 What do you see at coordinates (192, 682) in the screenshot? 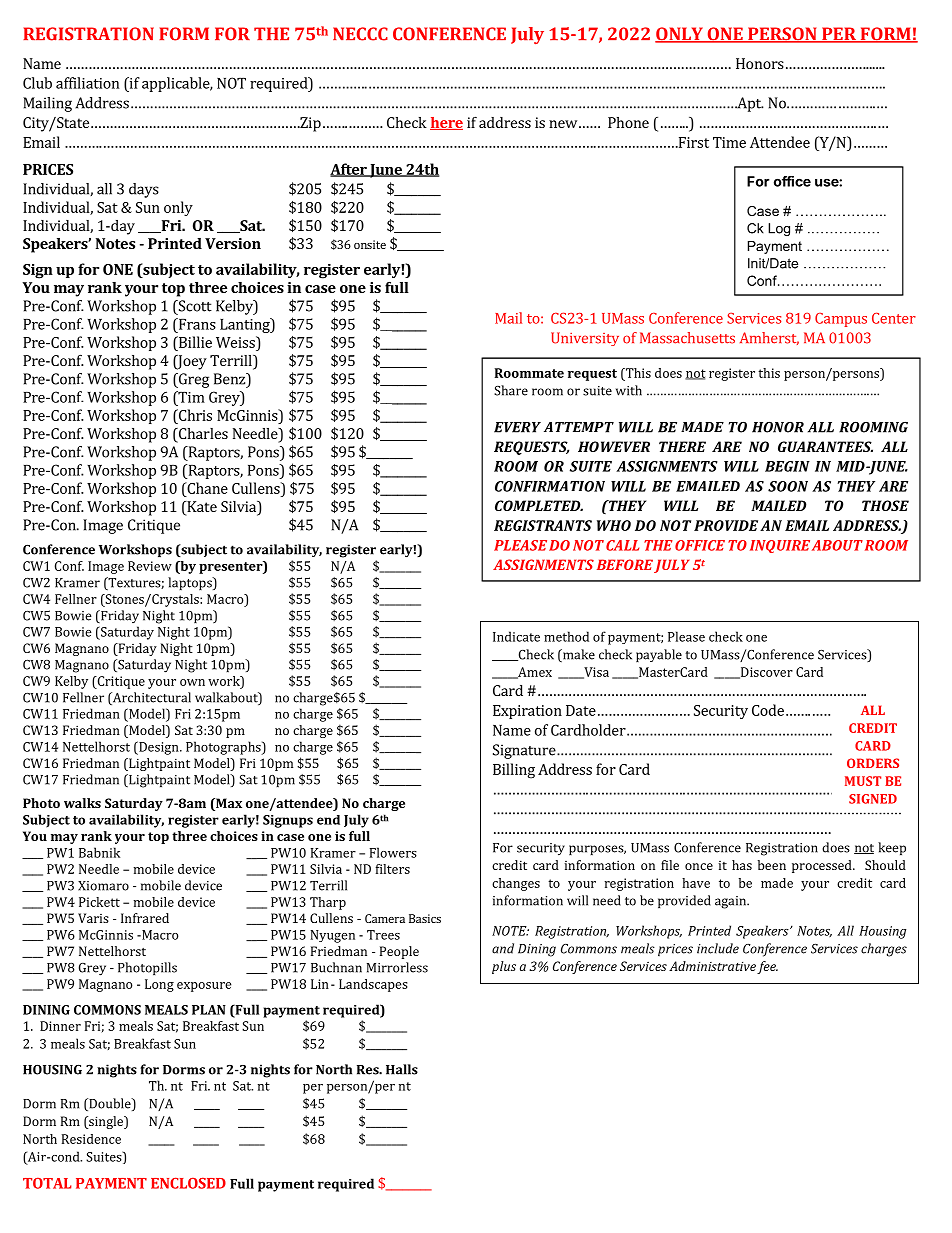
I see `own` at bounding box center [192, 682].
